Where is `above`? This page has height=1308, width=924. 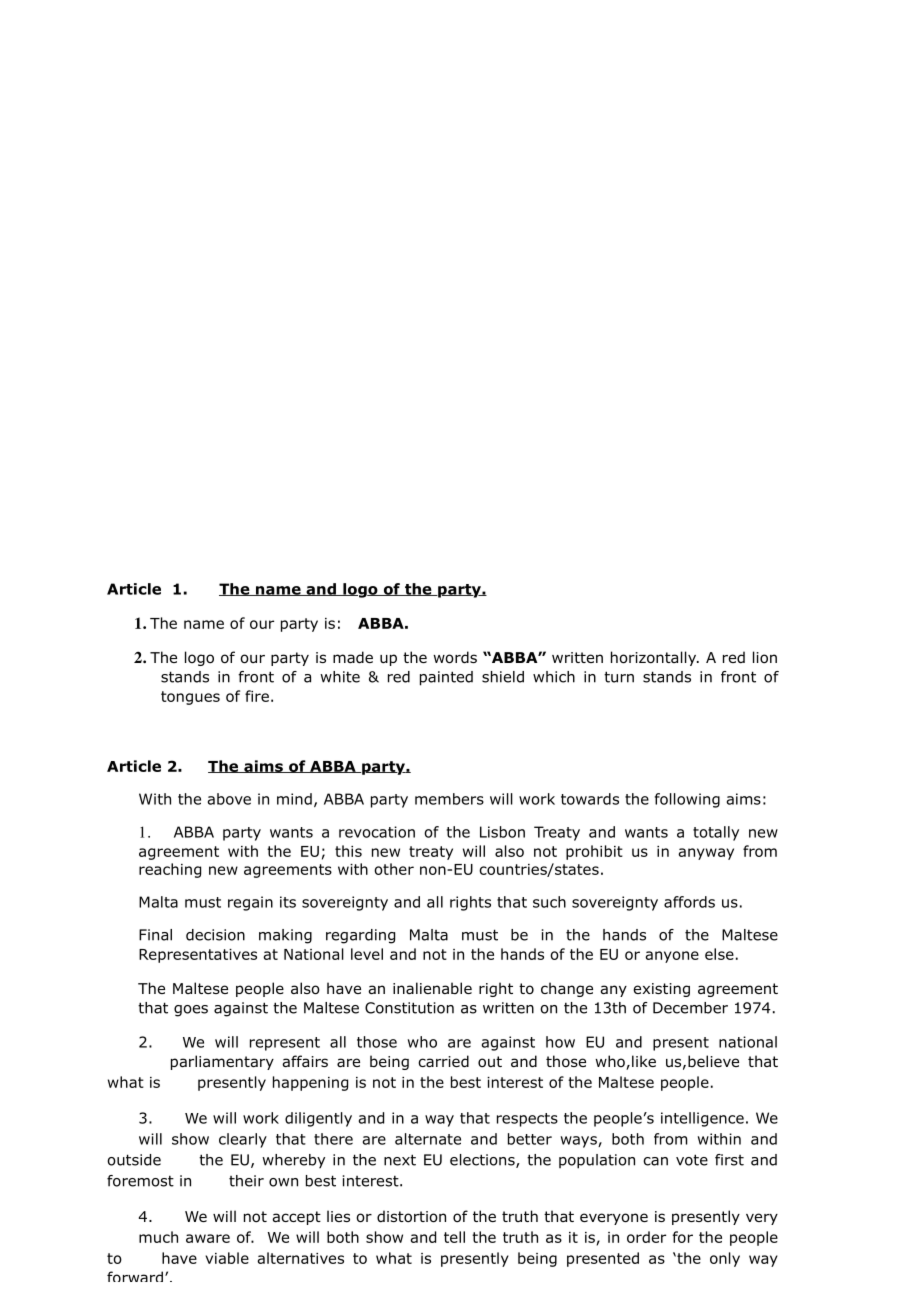
above is located at coordinates (229, 799).
